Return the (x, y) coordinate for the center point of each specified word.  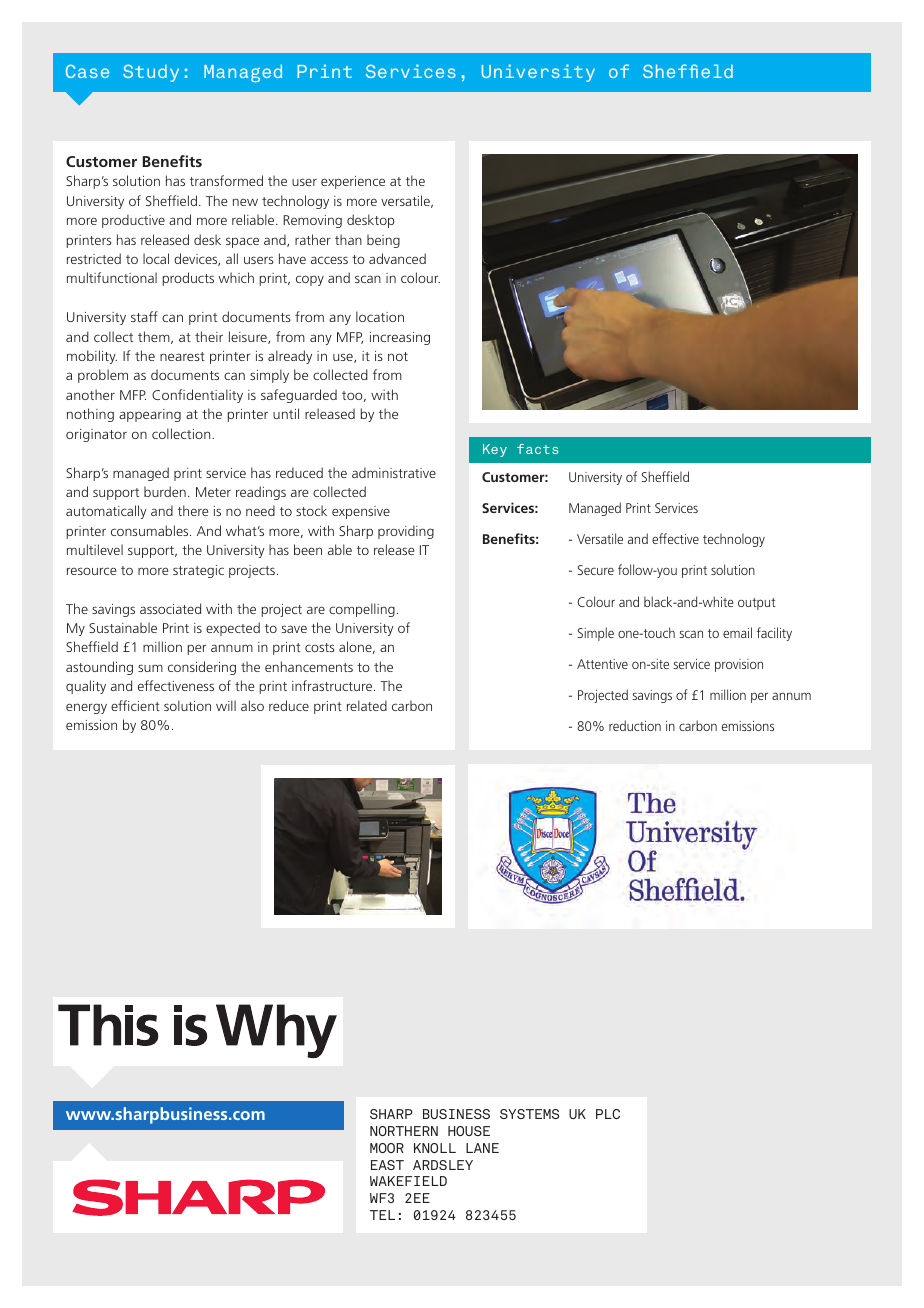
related (367, 705)
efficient (135, 705)
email (737, 632)
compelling (362, 610)
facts (537, 449)
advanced (397, 258)
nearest (182, 356)
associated (170, 608)
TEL (382, 1215)
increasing (400, 338)
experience (353, 182)
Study (151, 73)
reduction (635, 725)
